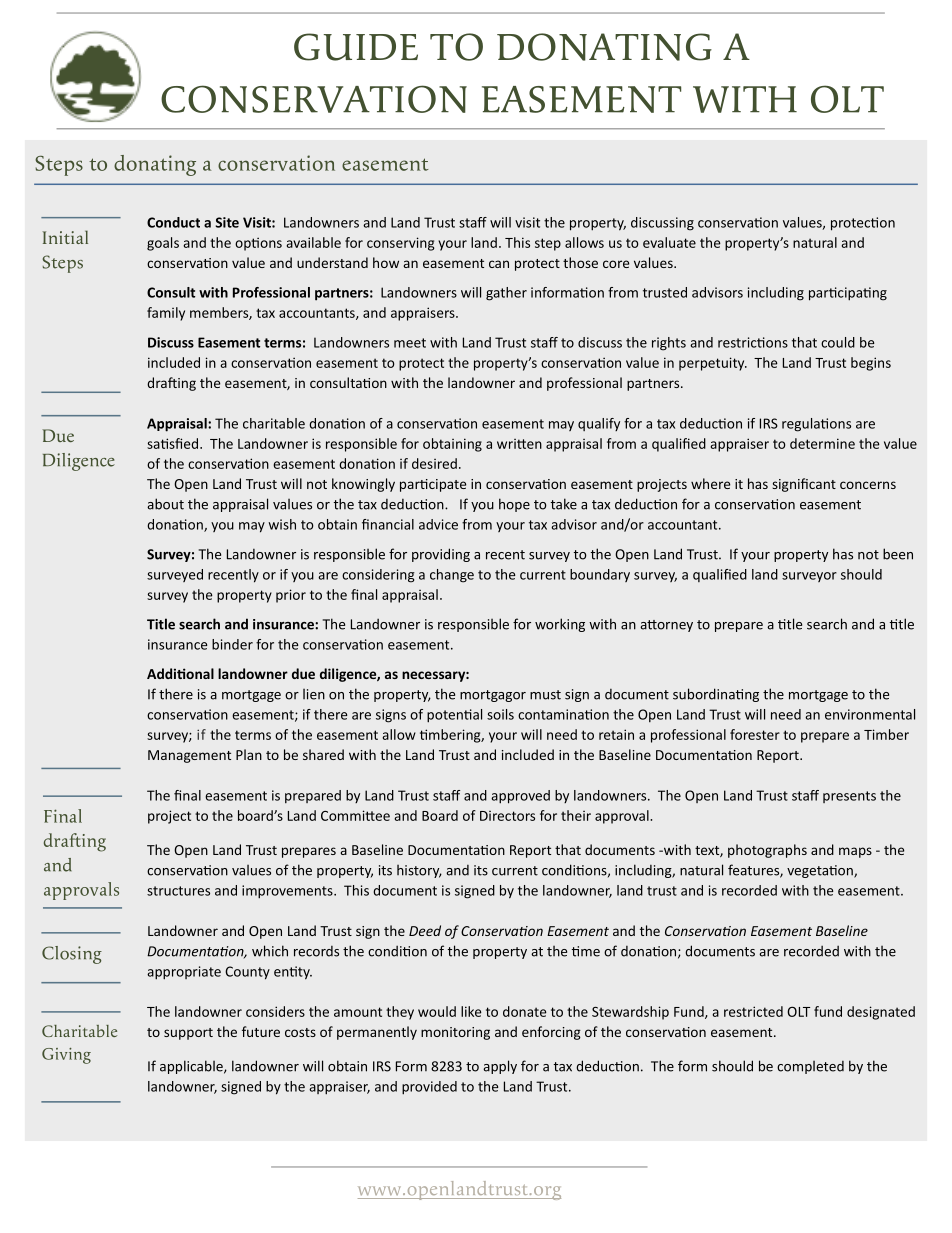 This screenshot has height=1233, width=952. Describe the element at coordinates (810, 1067) in the screenshot. I see `completed` at that location.
